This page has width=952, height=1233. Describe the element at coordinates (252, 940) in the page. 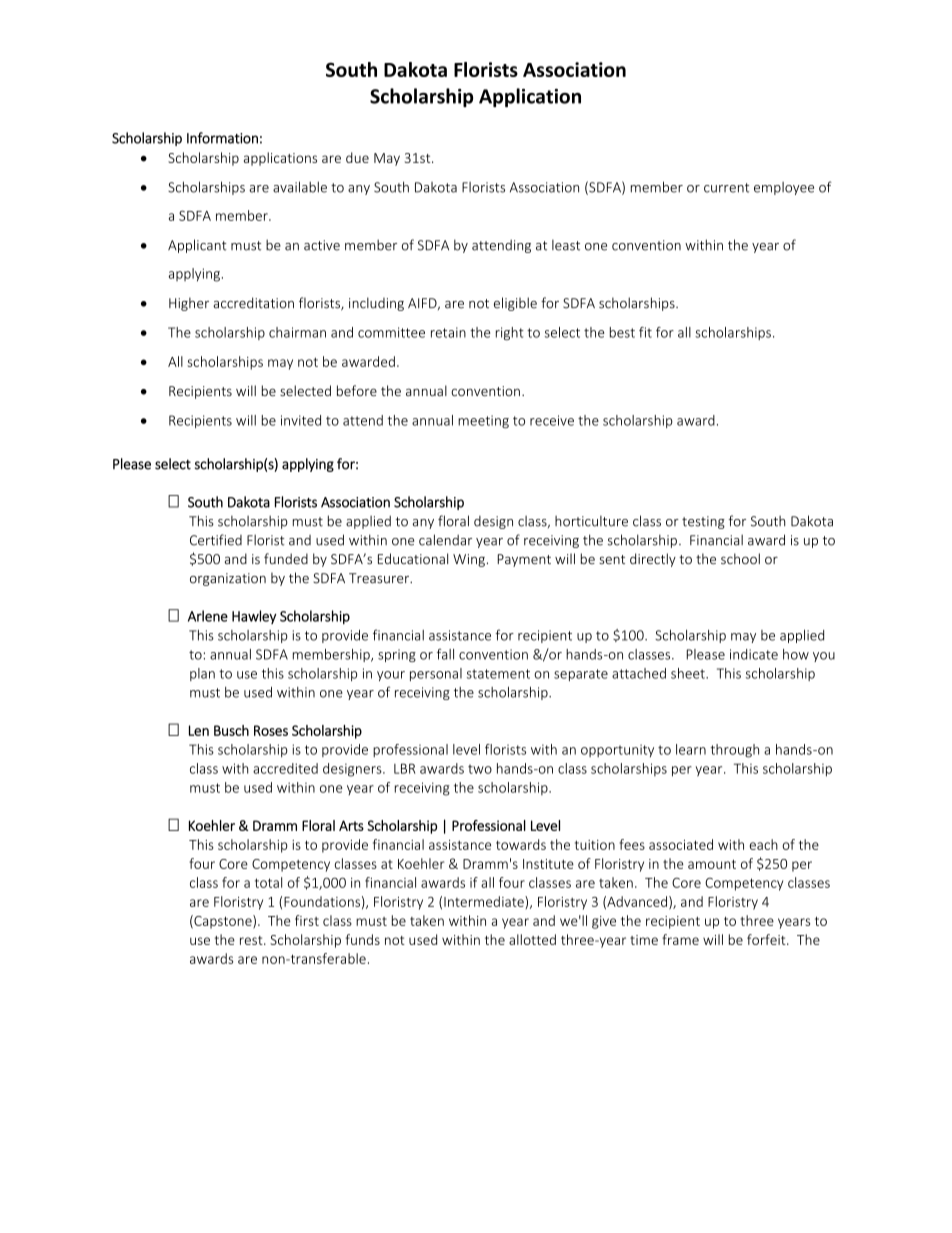

I see `rest` at that location.
